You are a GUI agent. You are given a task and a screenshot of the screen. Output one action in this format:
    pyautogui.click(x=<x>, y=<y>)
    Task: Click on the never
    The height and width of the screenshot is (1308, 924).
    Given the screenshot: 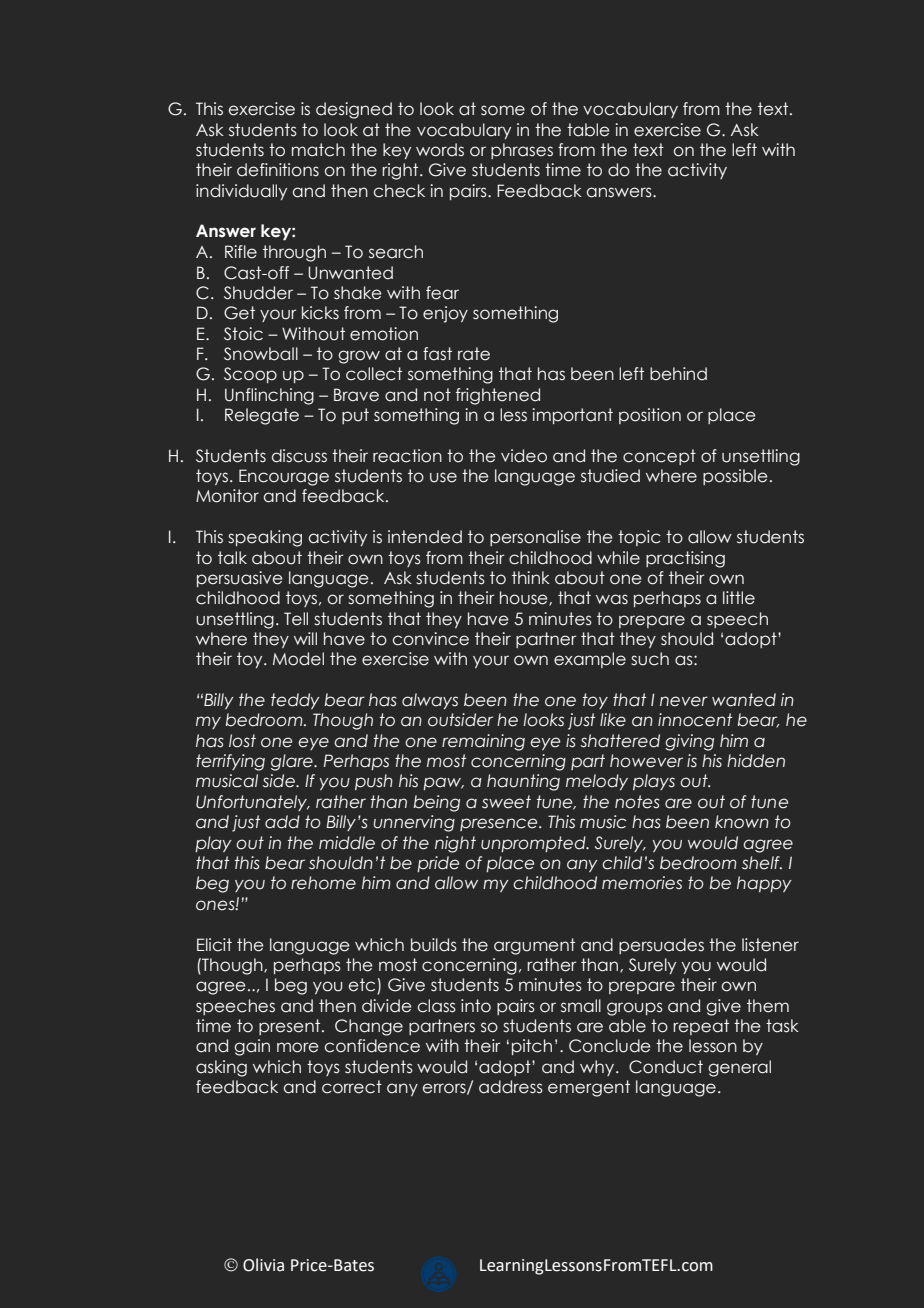 What is the action you would take?
    pyautogui.click(x=684, y=701)
